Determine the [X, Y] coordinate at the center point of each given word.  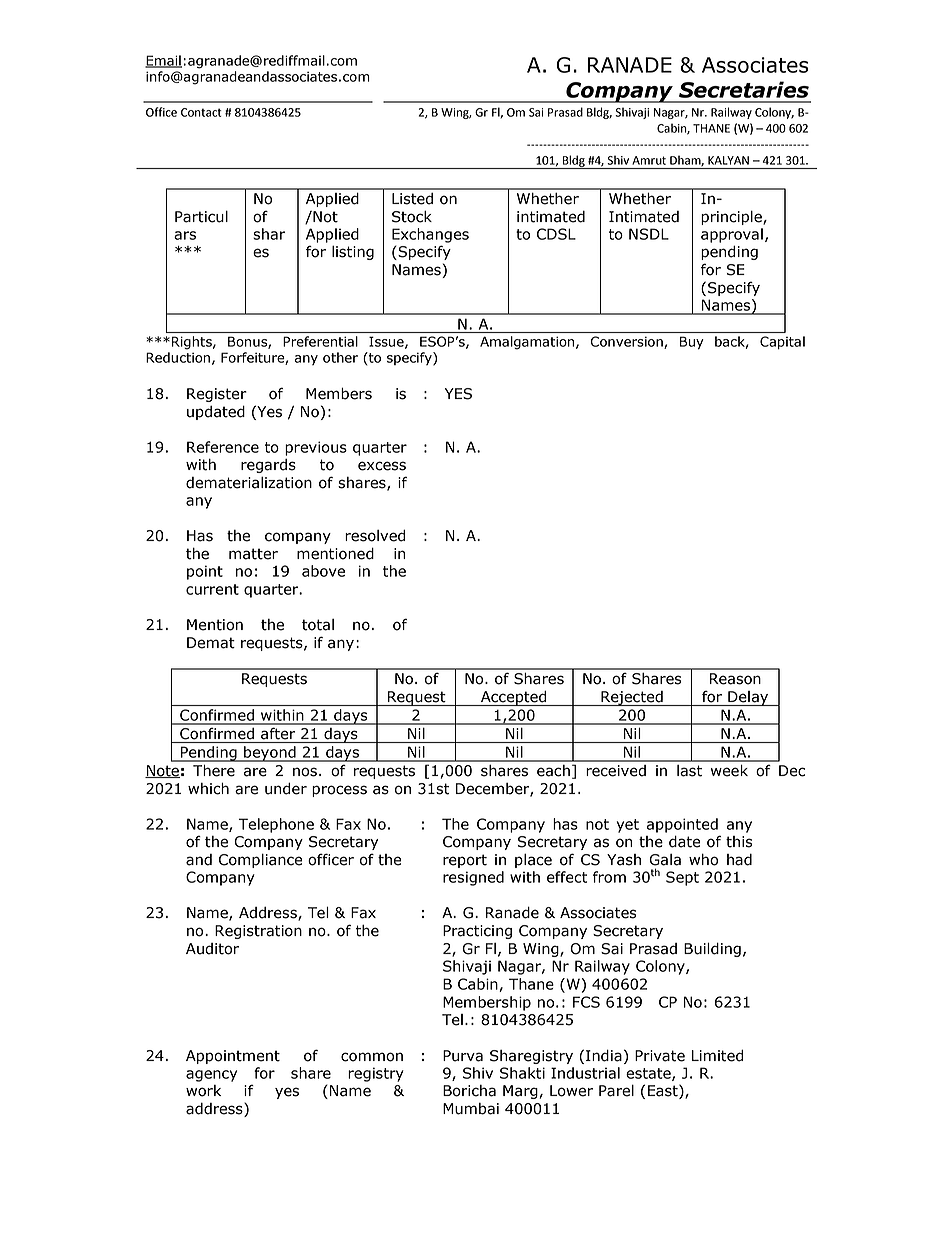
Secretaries [744, 89]
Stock [412, 216]
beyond [270, 754]
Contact [201, 112]
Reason [735, 679]
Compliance [261, 860]
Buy [692, 343]
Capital [782, 343]
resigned [473, 878]
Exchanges [430, 235]
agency [211, 1076]
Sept [682, 878]
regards [268, 466]
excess [382, 466]
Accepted [514, 698]
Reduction [178, 357]
